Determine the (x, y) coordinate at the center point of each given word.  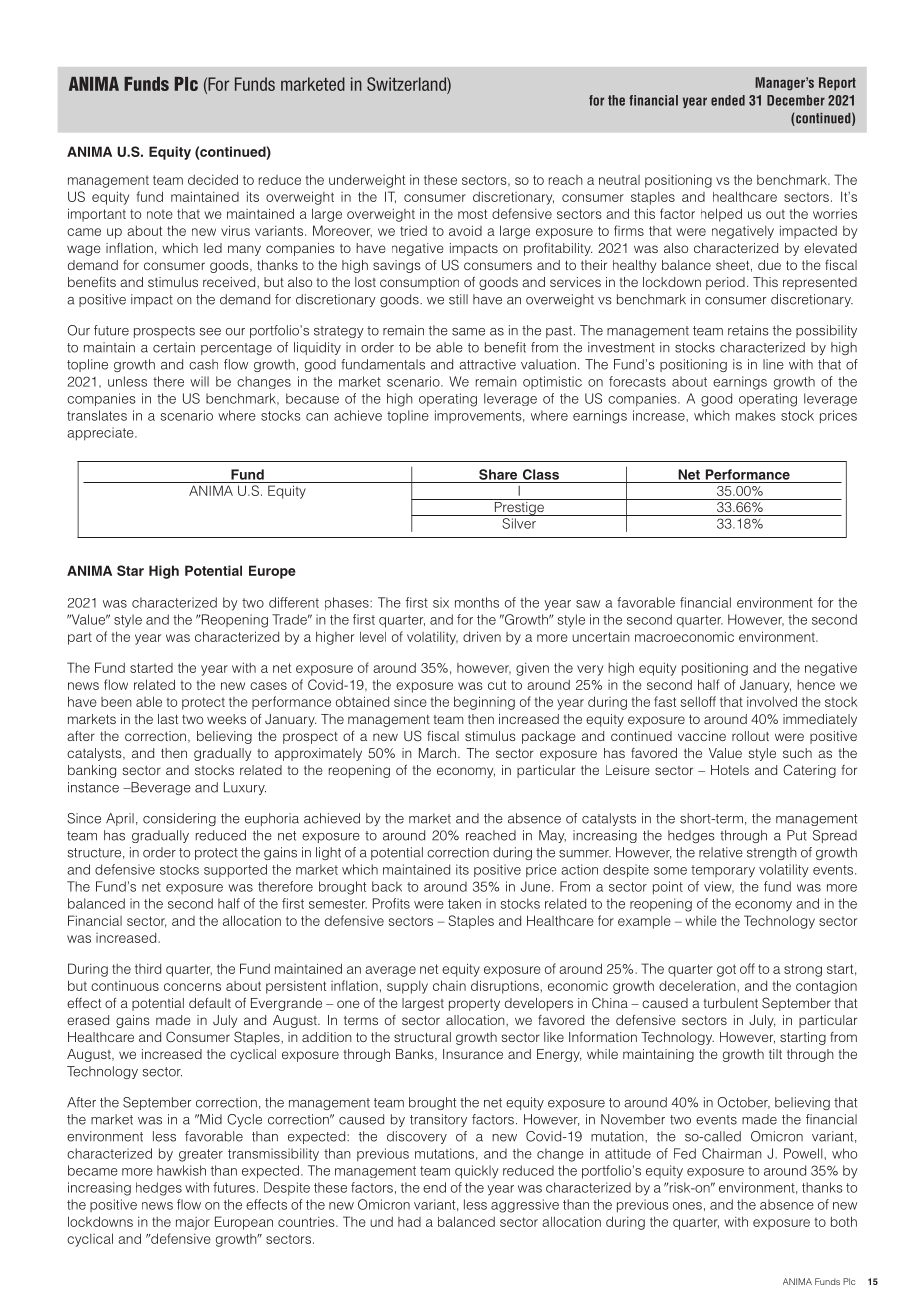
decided (213, 179)
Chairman (732, 1153)
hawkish (181, 1170)
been (116, 702)
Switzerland (407, 84)
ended (728, 100)
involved (772, 701)
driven (482, 636)
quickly (477, 1172)
